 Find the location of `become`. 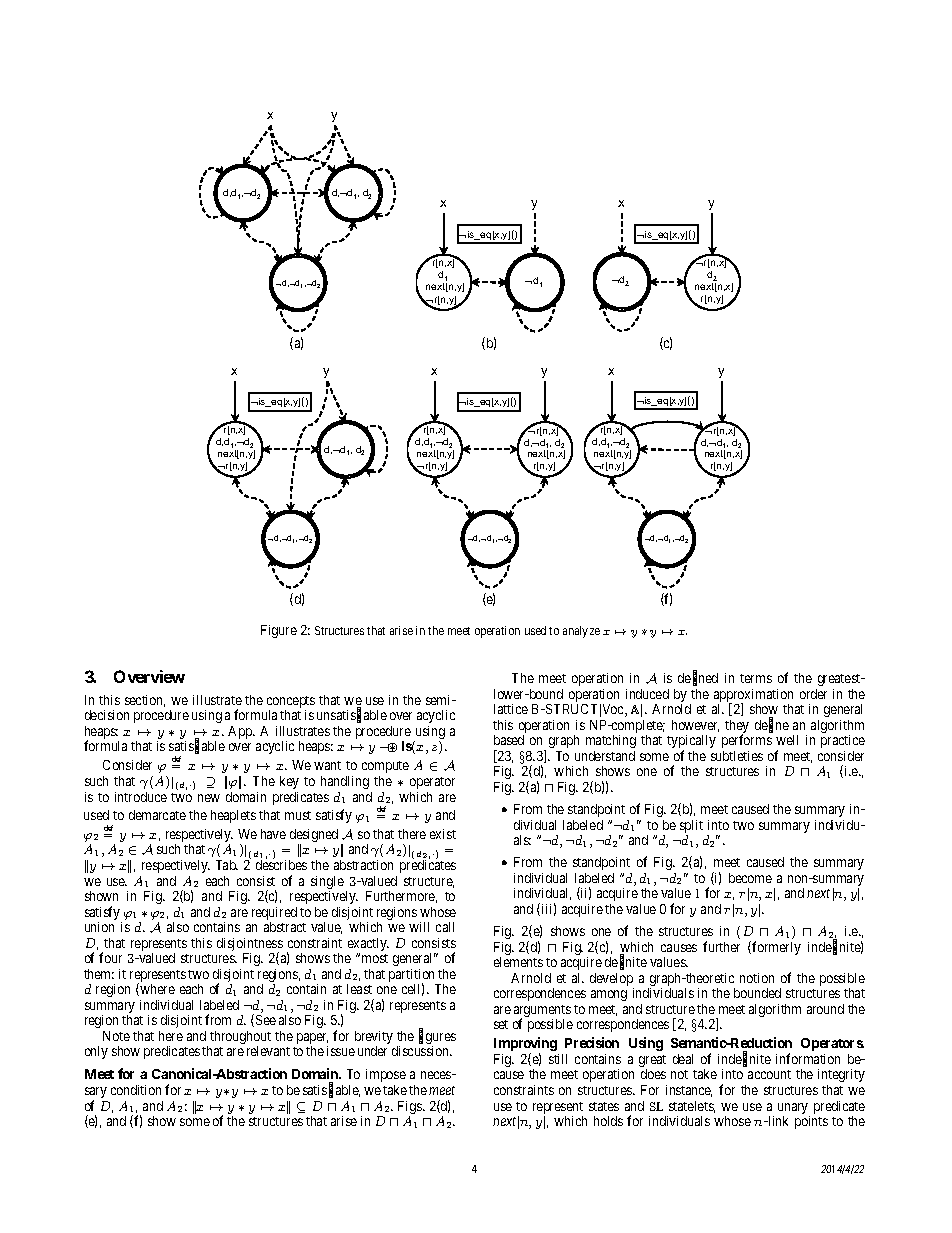

become is located at coordinates (750, 878).
